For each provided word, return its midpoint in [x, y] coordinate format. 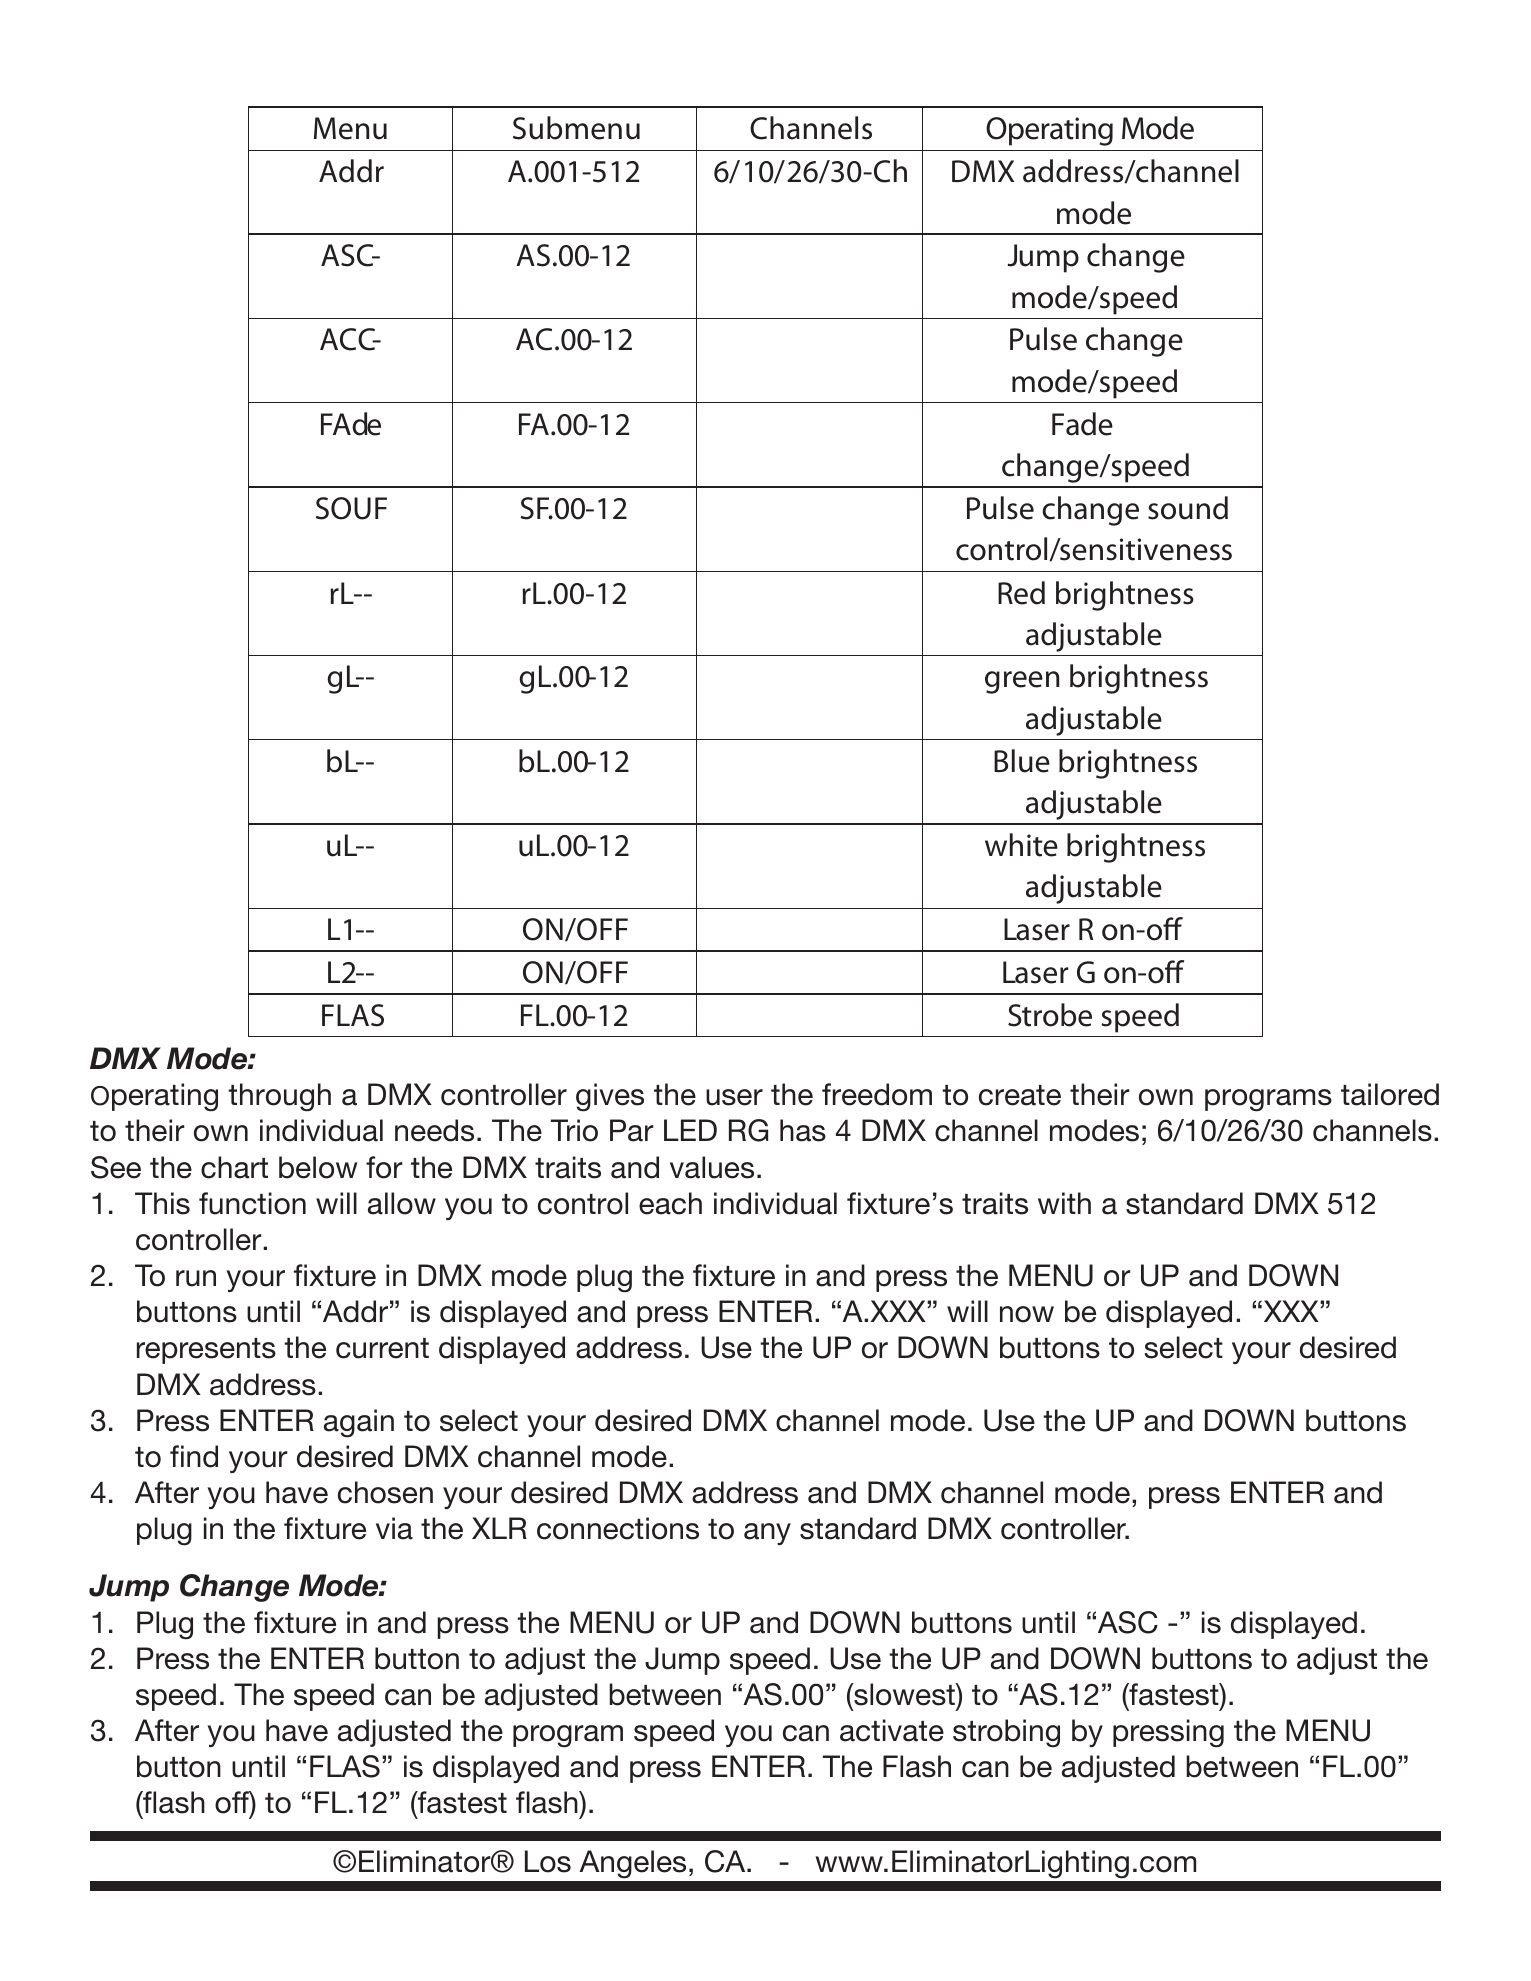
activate [892, 1730]
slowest [904, 1694]
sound [1188, 508]
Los [548, 1861]
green [1022, 682]
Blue [1022, 761]
